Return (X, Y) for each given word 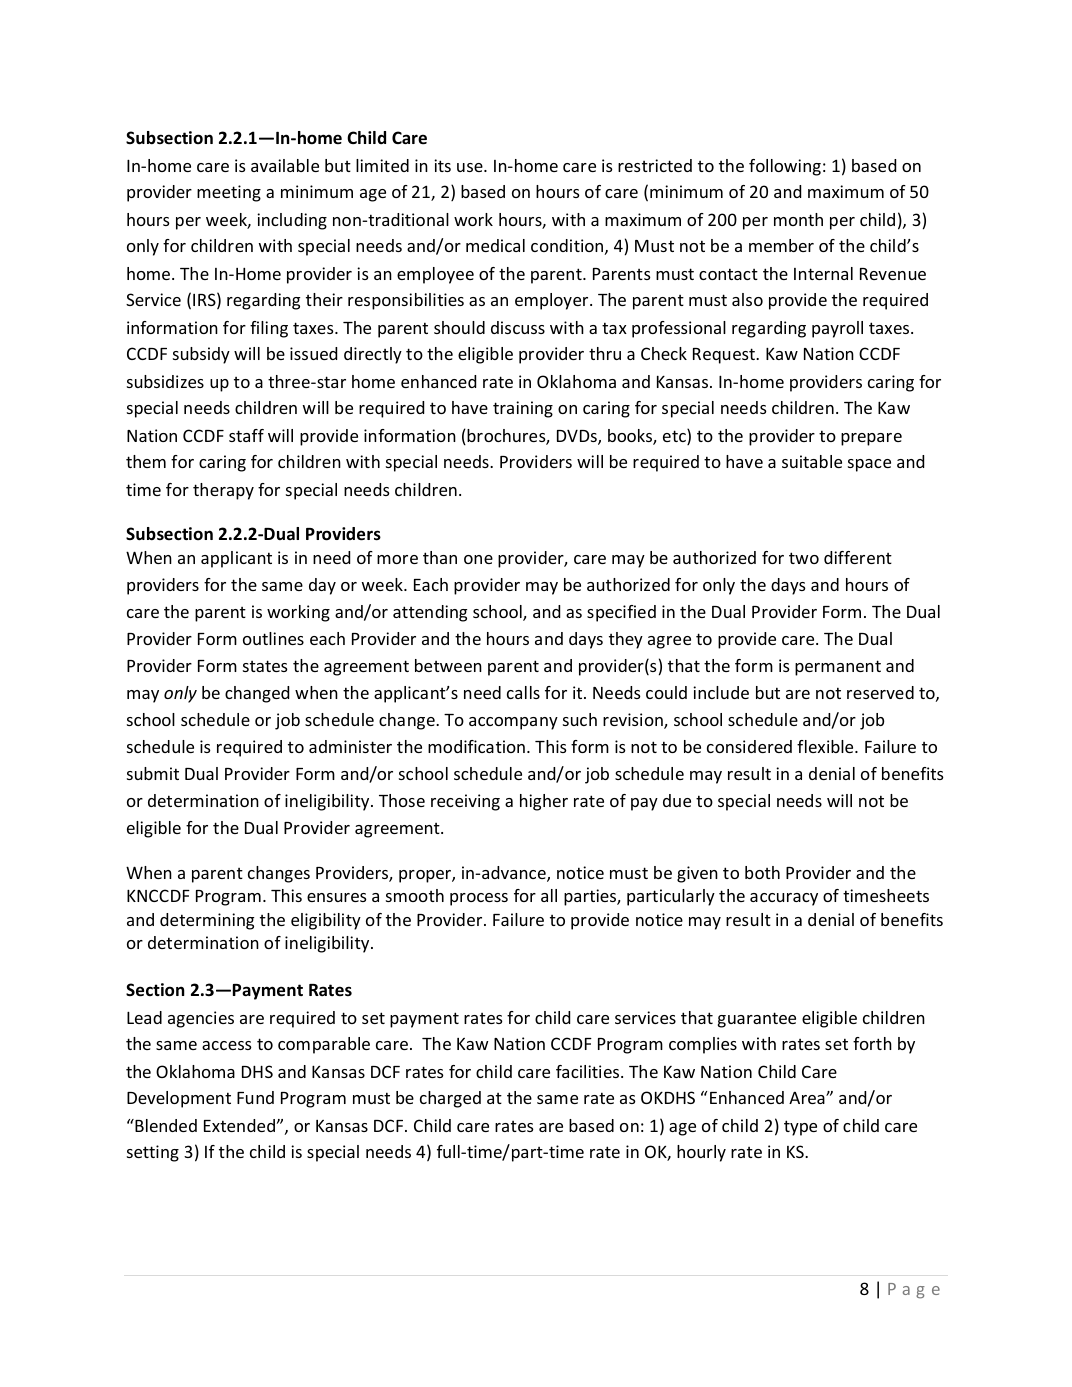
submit (153, 773)
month (798, 219)
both (762, 872)
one (478, 559)
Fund (255, 1097)
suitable (812, 461)
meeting (229, 193)
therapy (223, 491)
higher (544, 802)
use (471, 167)
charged (450, 1099)
